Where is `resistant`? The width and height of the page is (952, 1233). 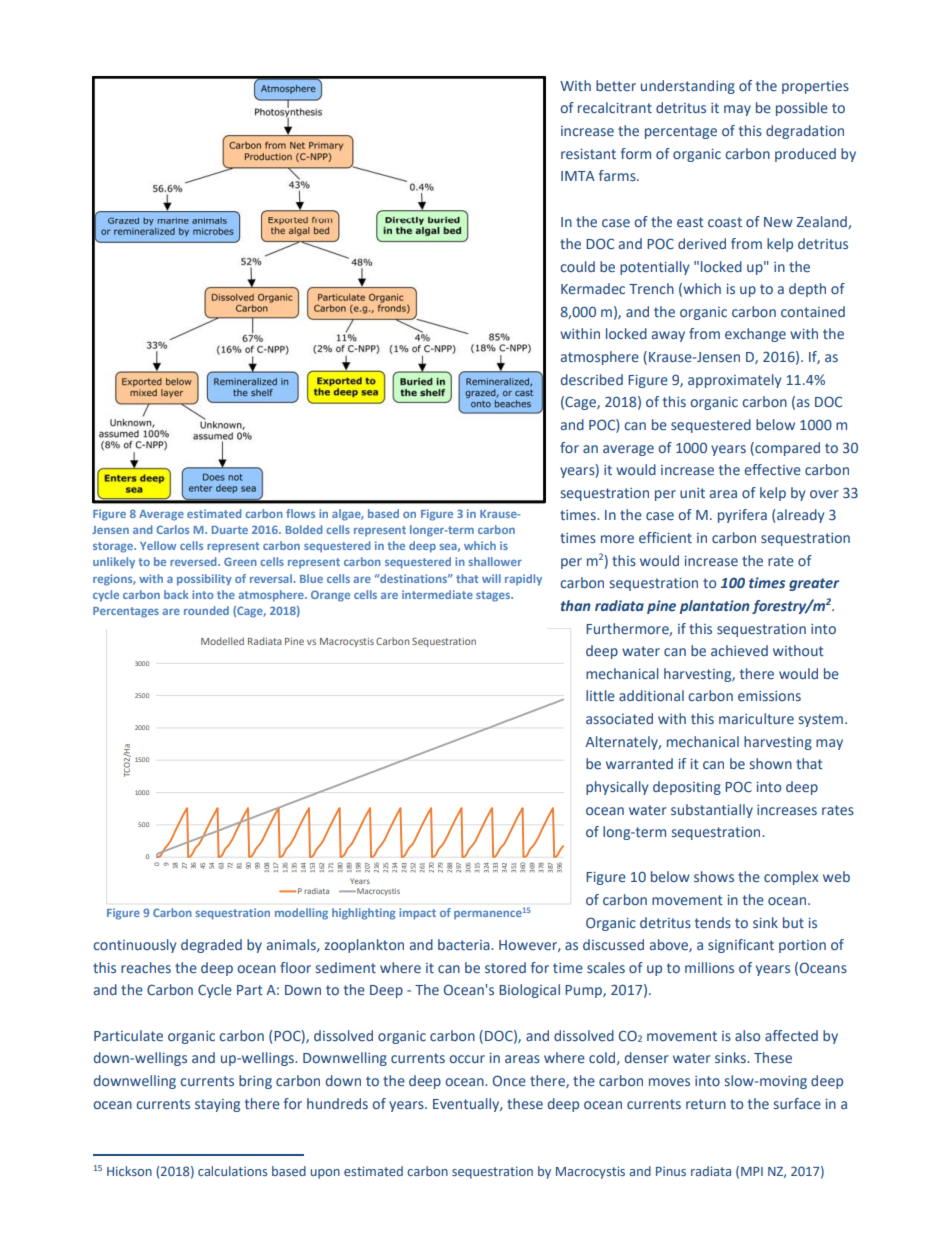
resistant is located at coordinates (588, 154).
